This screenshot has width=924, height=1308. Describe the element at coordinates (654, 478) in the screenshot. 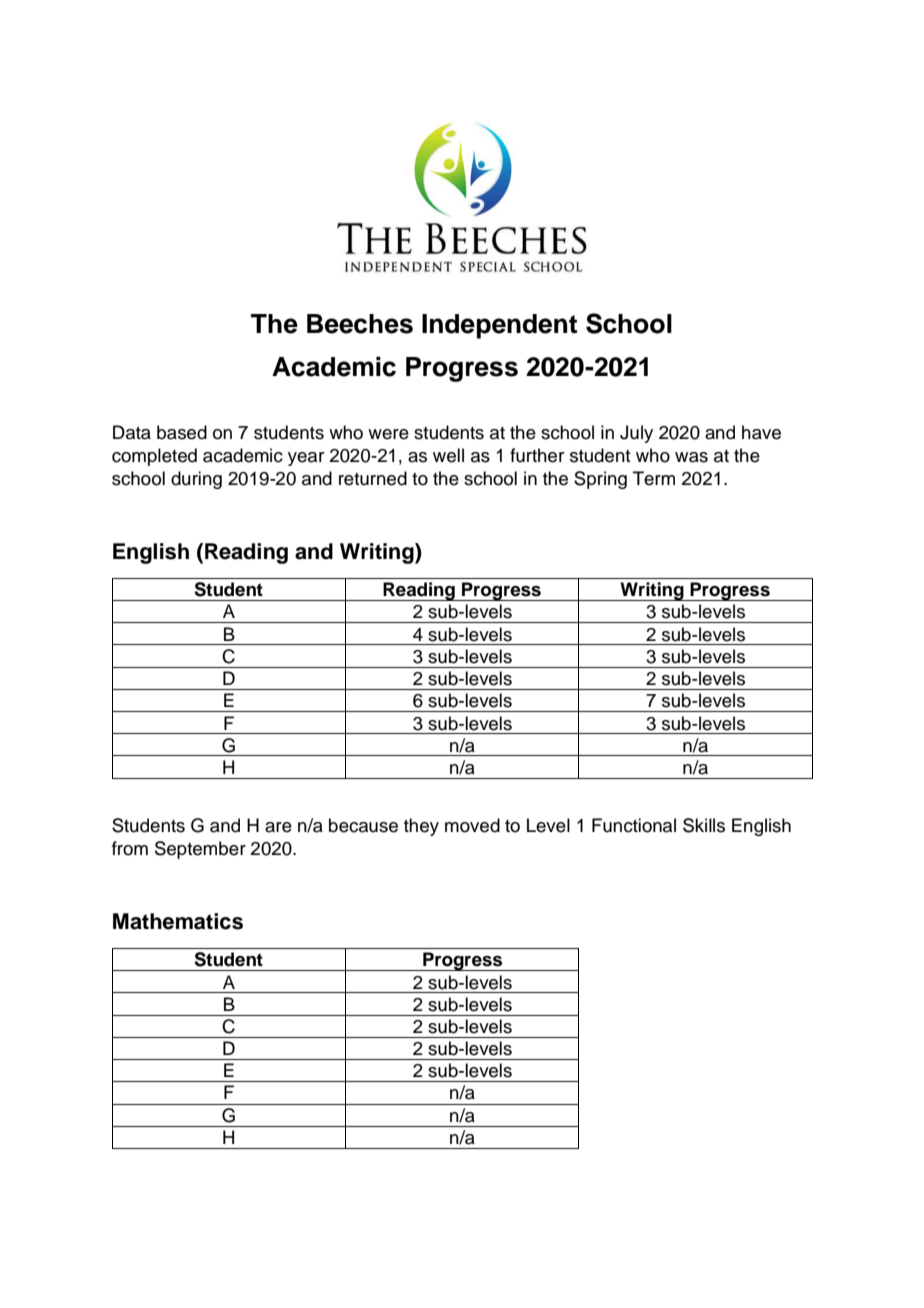

I see `Term` at that location.
